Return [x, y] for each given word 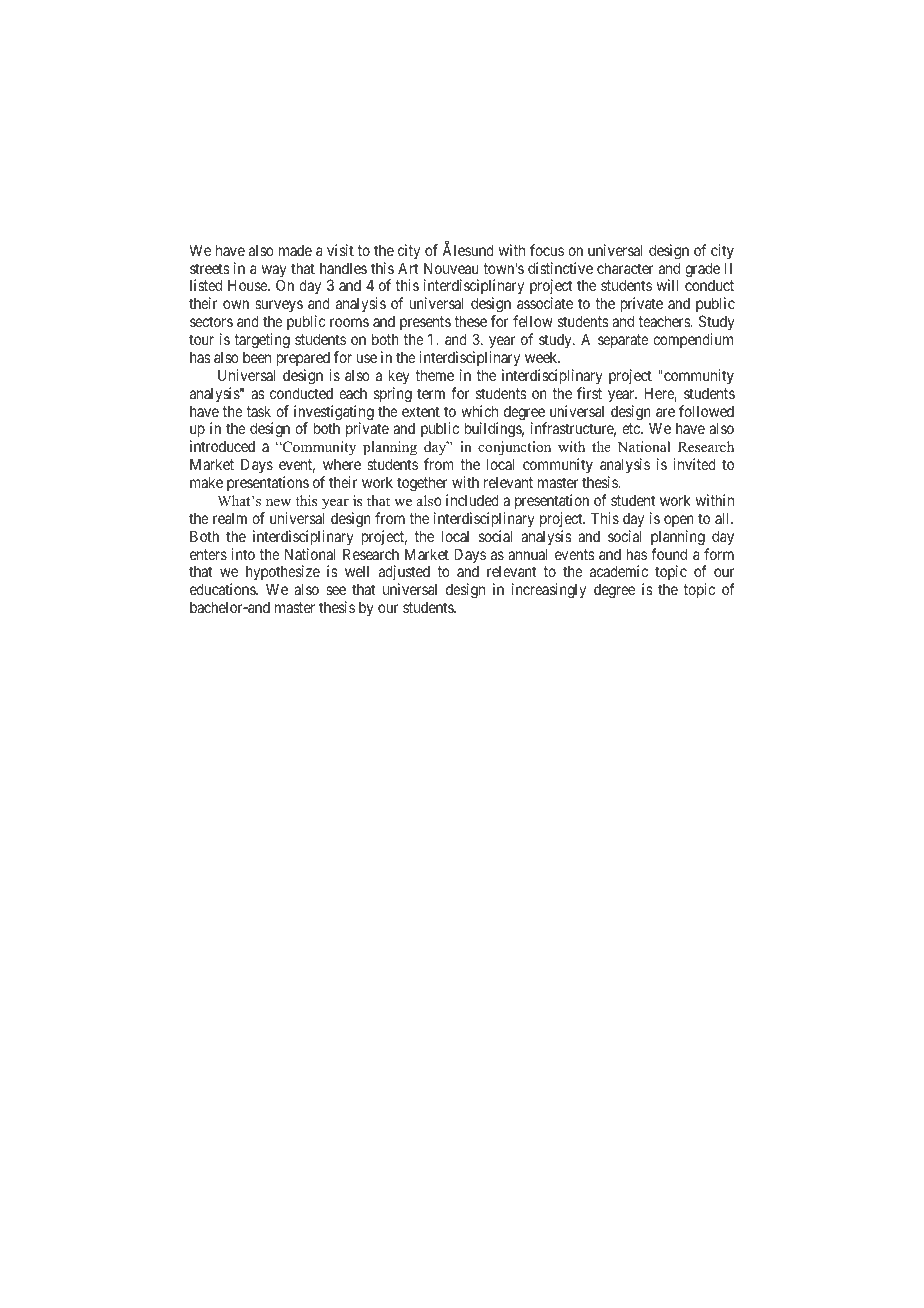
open [679, 521]
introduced [222, 446]
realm [230, 518]
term [431, 393]
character [625, 268]
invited [694, 464]
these [470, 321]
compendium [693, 340]
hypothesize [283, 574]
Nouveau [451, 268]
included [472, 500]
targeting [262, 341]
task [258, 411]
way [274, 272]
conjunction [514, 450]
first [589, 393]
